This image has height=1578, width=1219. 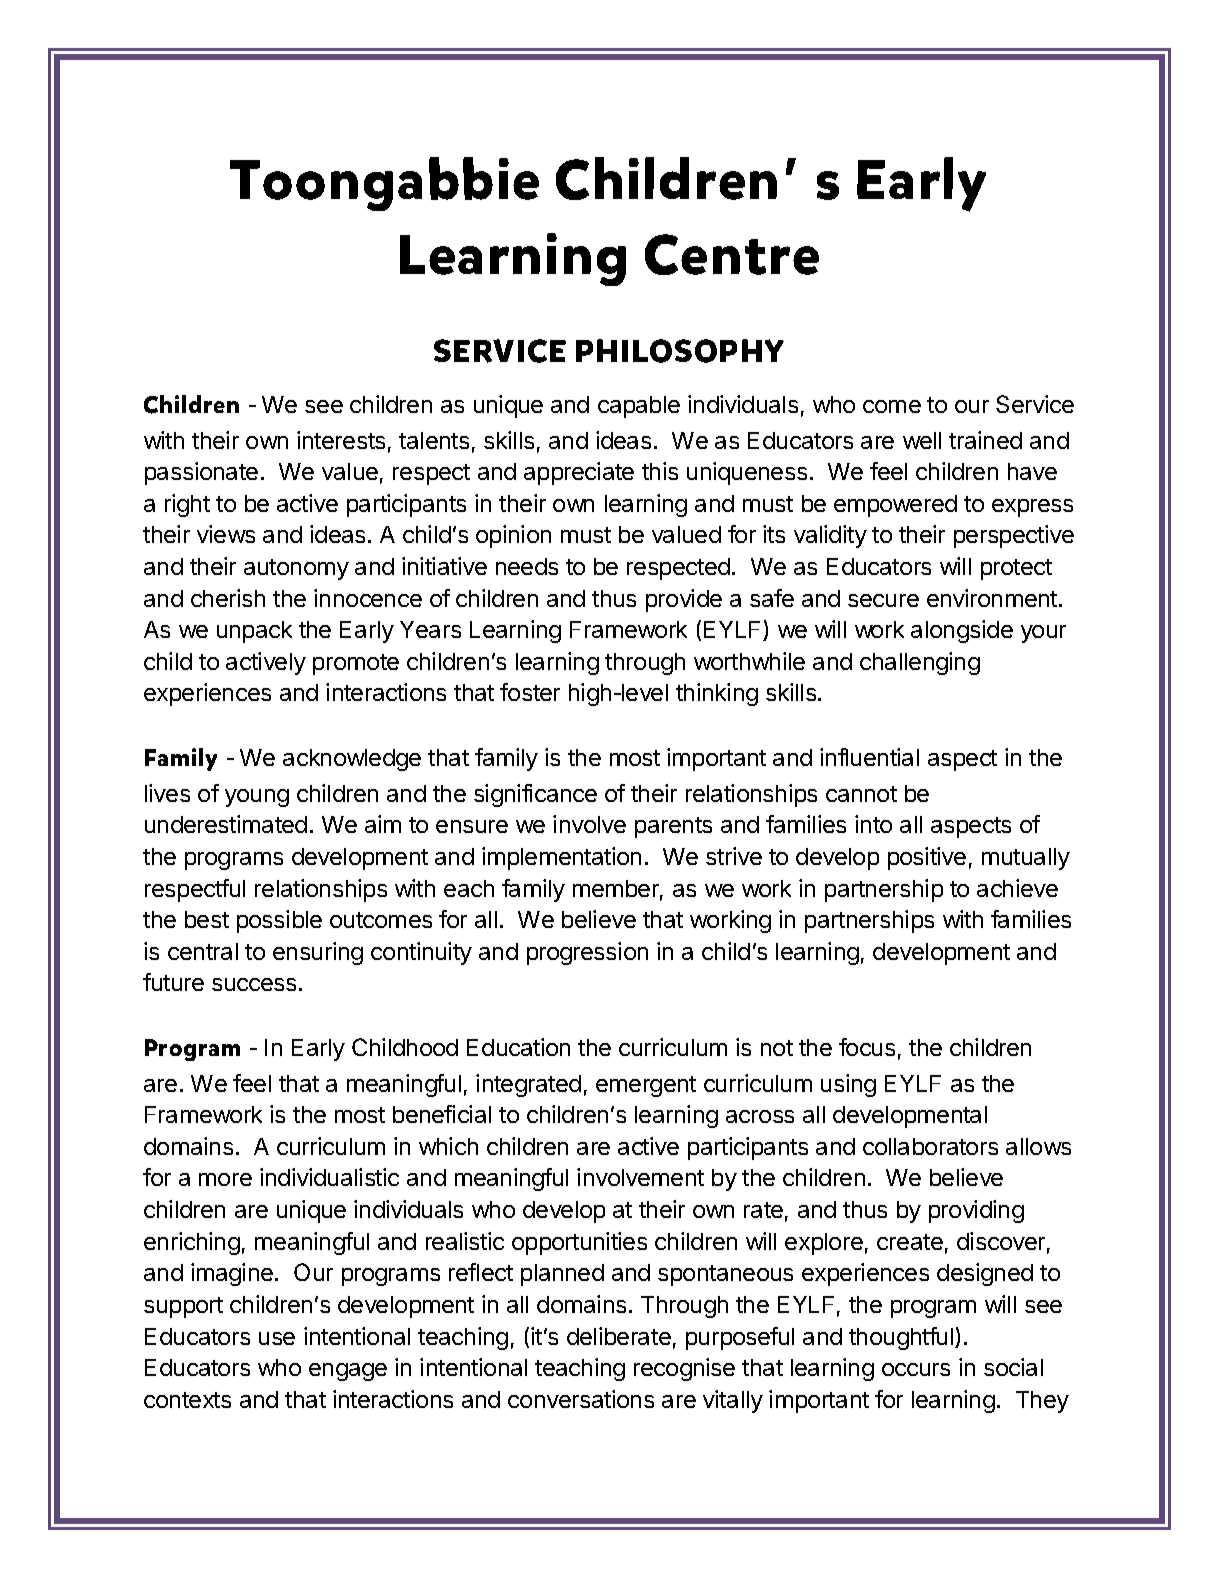 What do you see at coordinates (254, 984) in the image?
I see `success` at bounding box center [254, 984].
